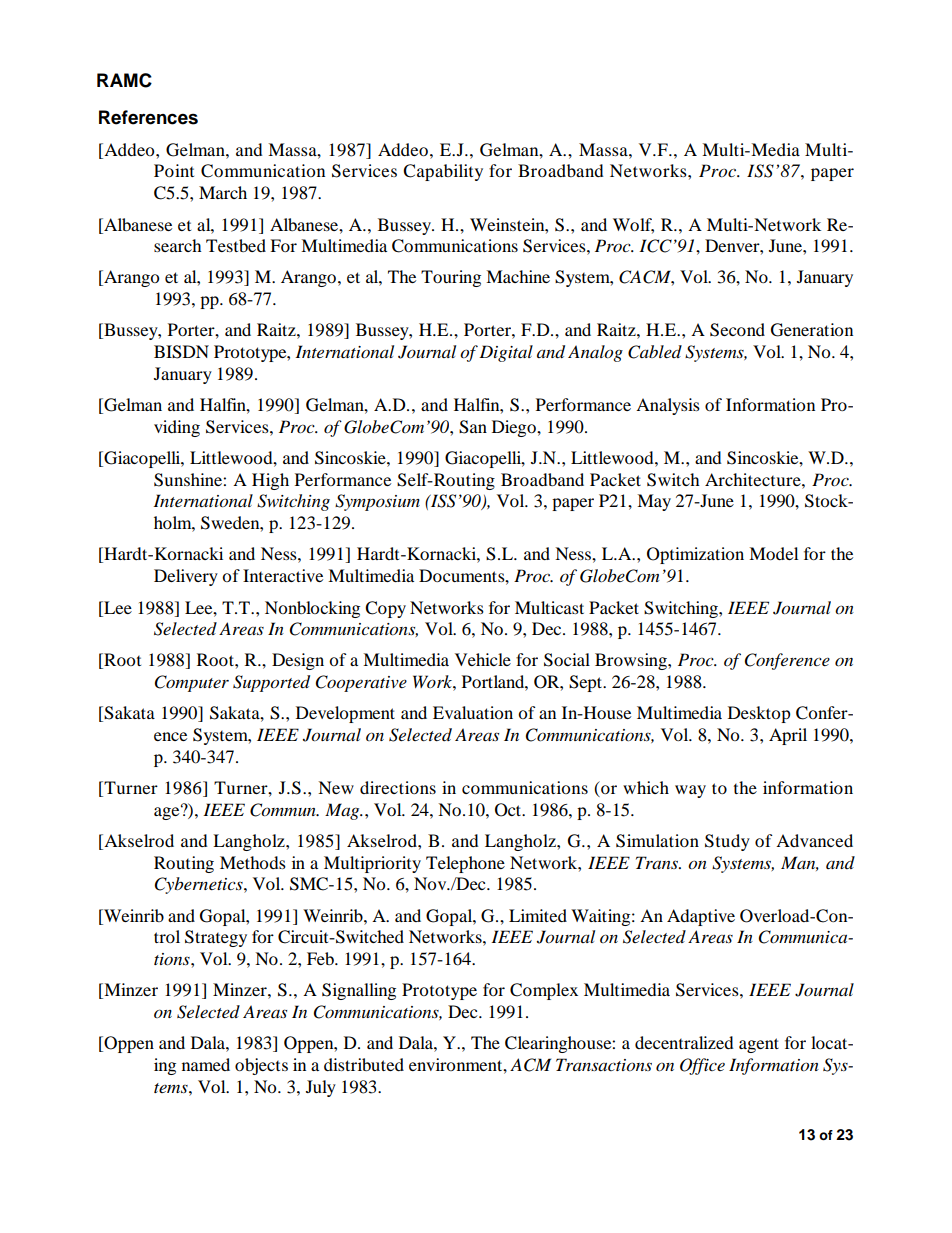 Image resolution: width=952 pixels, height=1233 pixels. I want to click on Second, so click(737, 330).
